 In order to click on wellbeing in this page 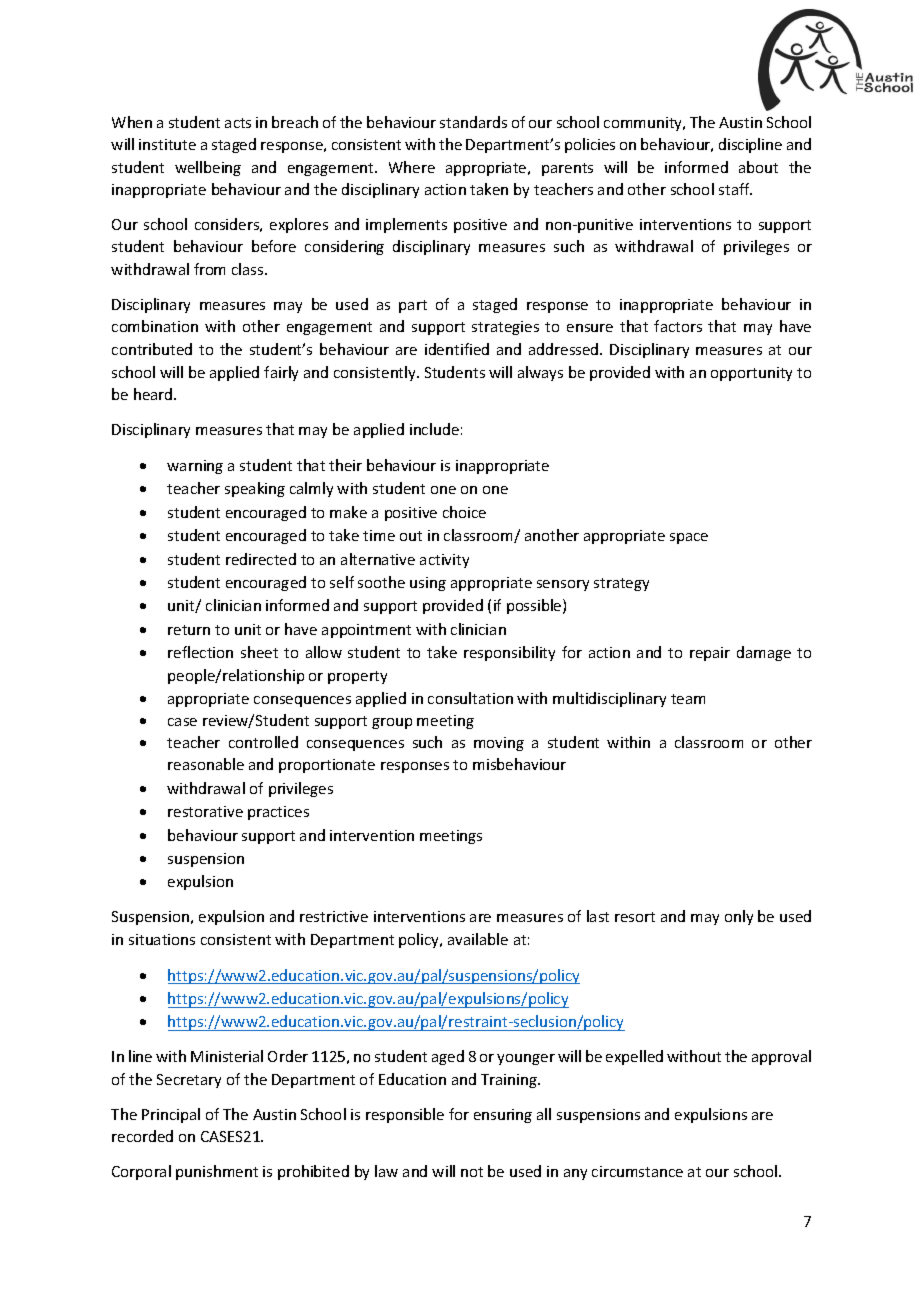, I will do `click(208, 168)`.
